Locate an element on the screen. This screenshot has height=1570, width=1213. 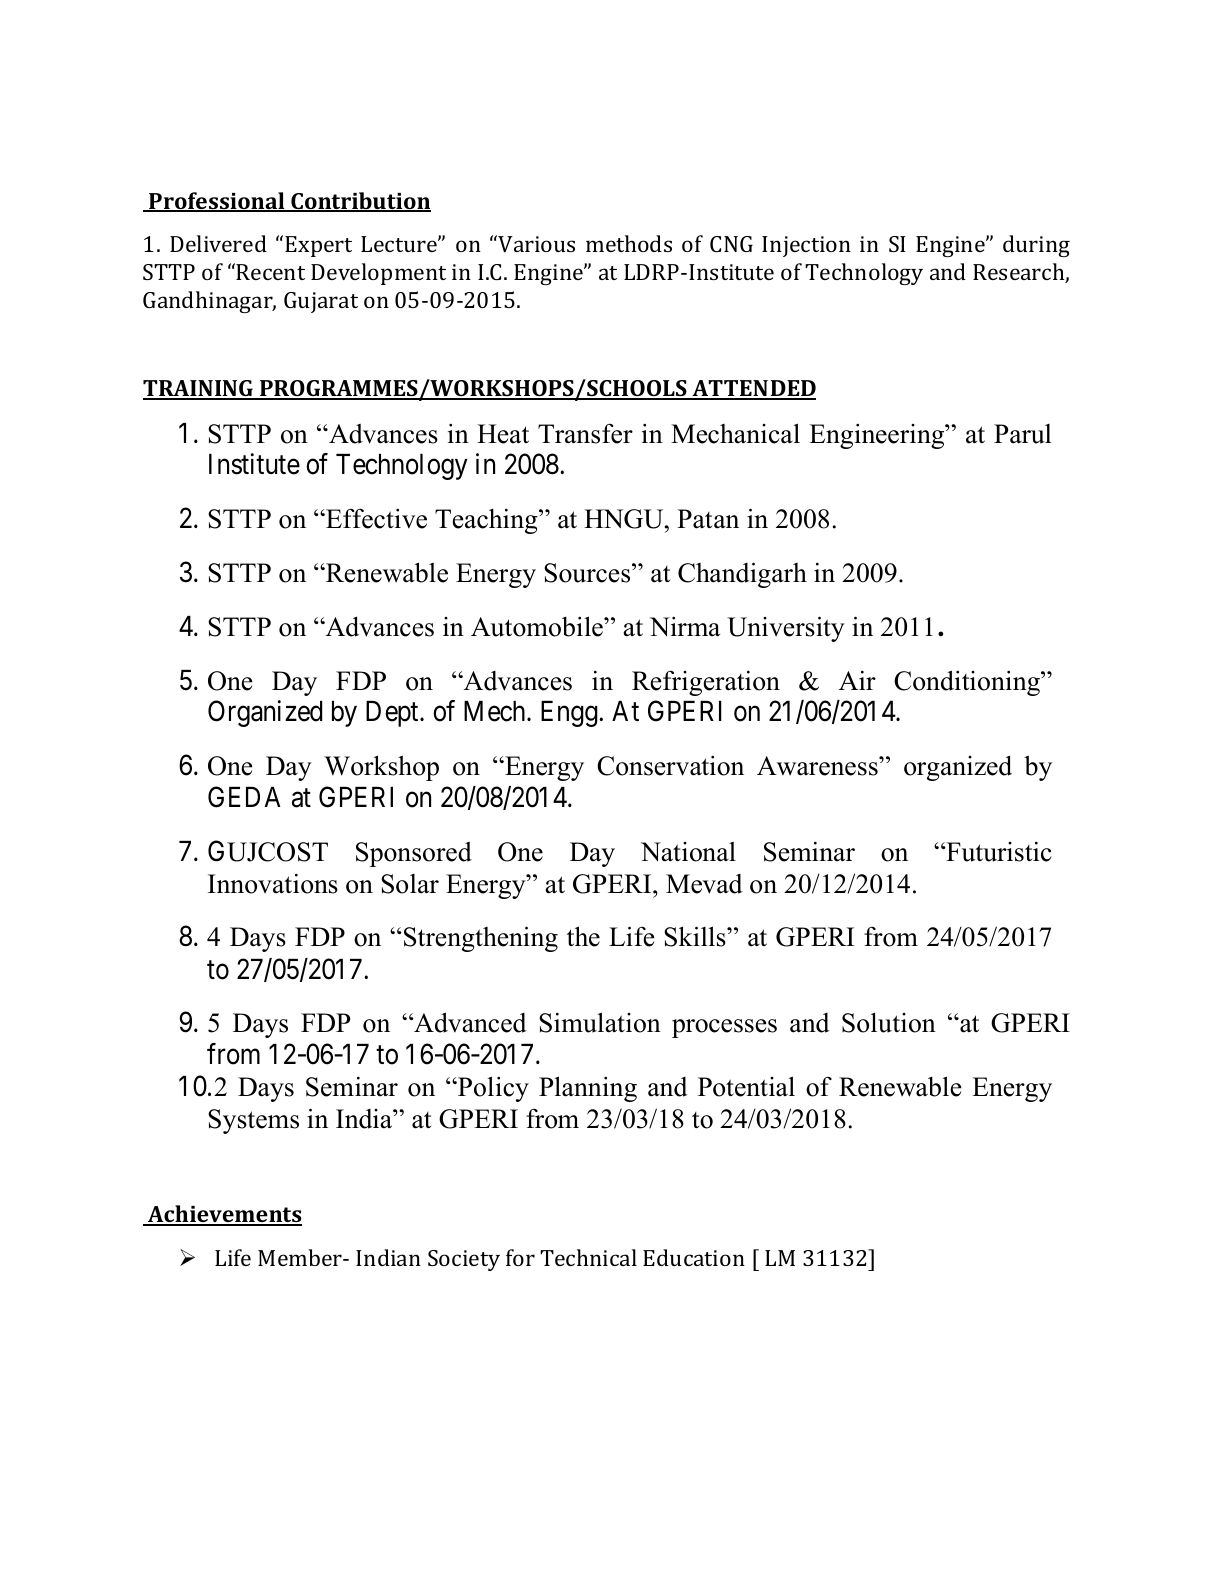
Innovations is located at coordinates (273, 883).
